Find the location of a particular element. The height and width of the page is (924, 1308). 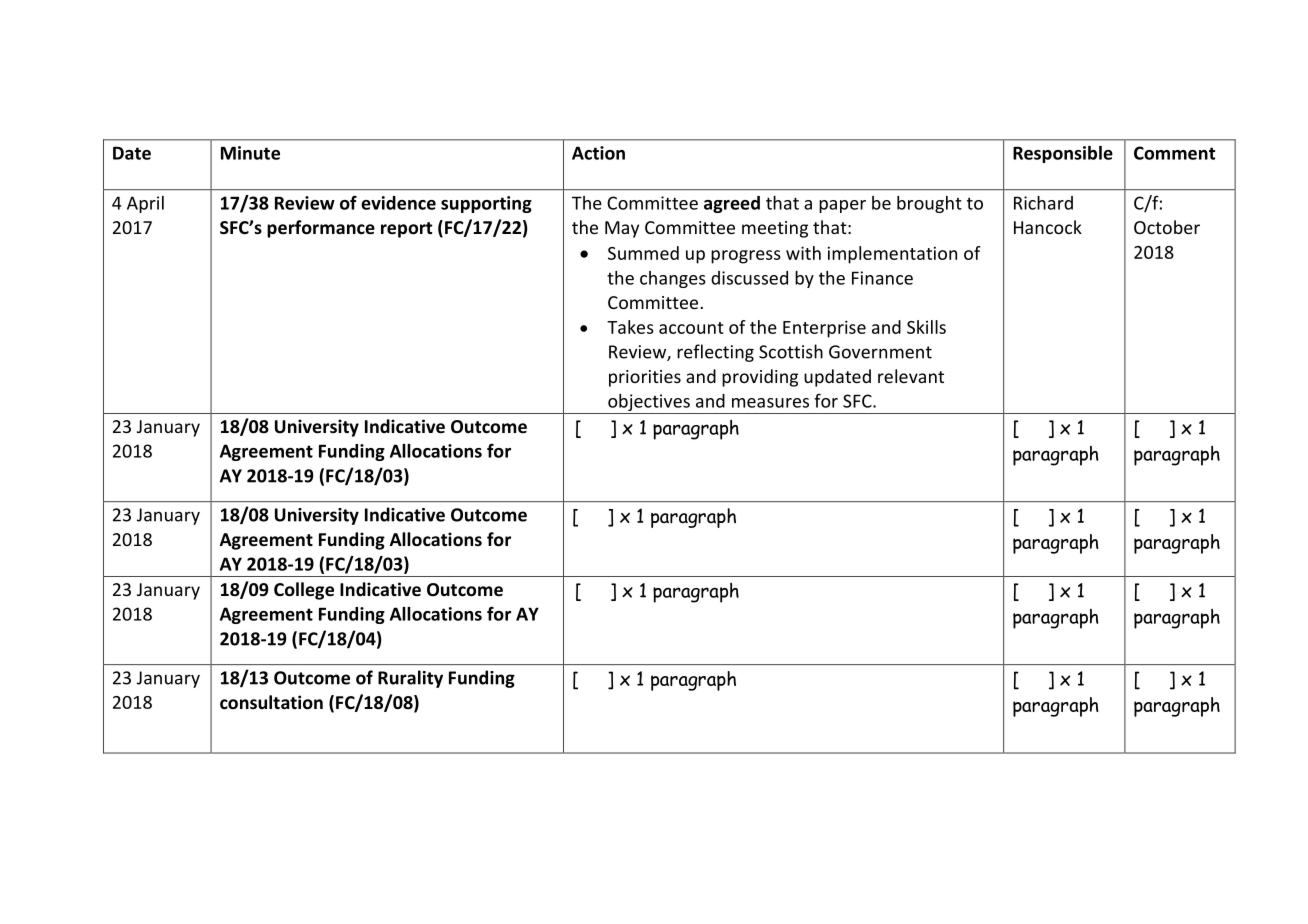

Action is located at coordinates (598, 153).
